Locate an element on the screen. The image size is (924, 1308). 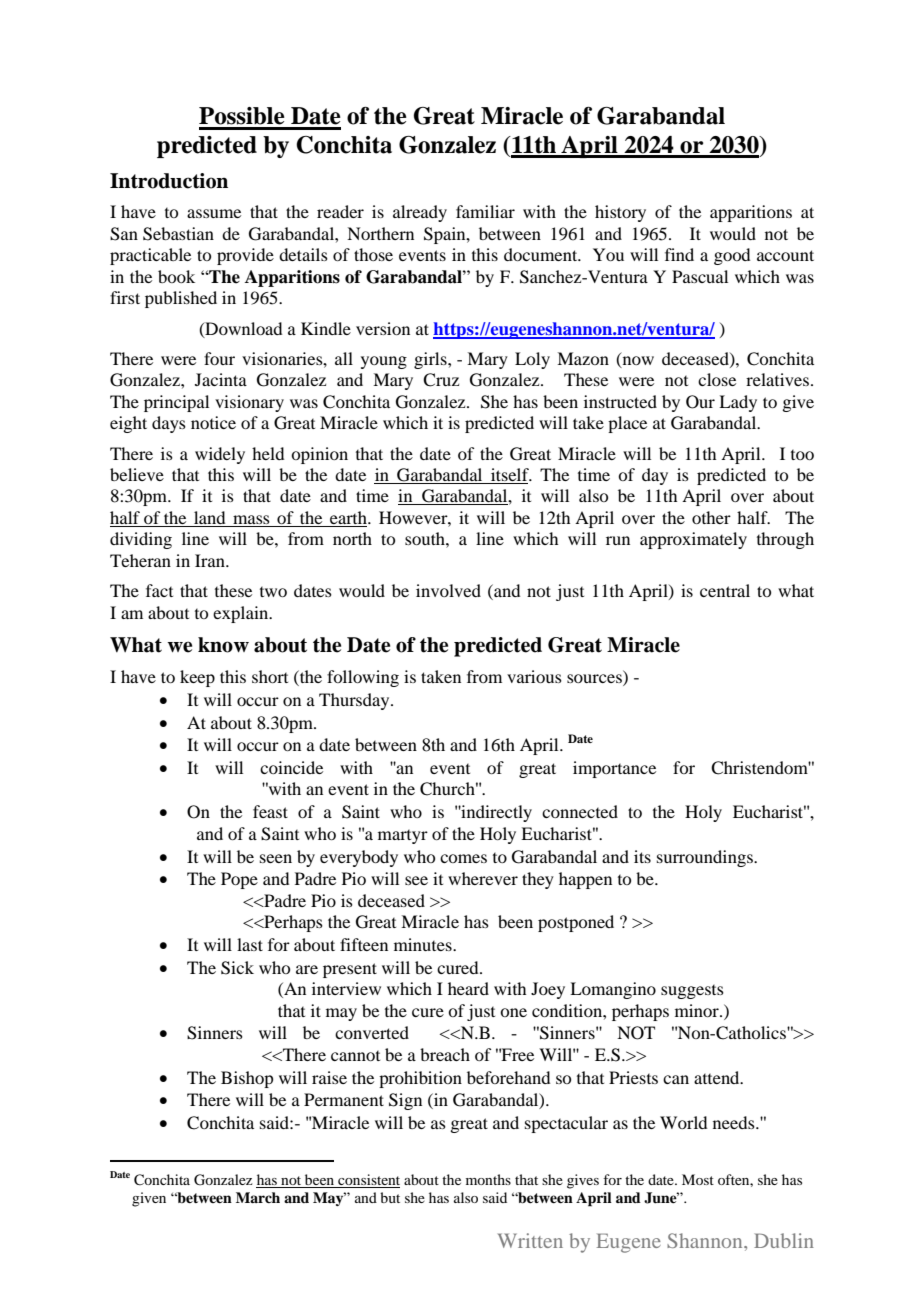
assume is located at coordinates (214, 213).
